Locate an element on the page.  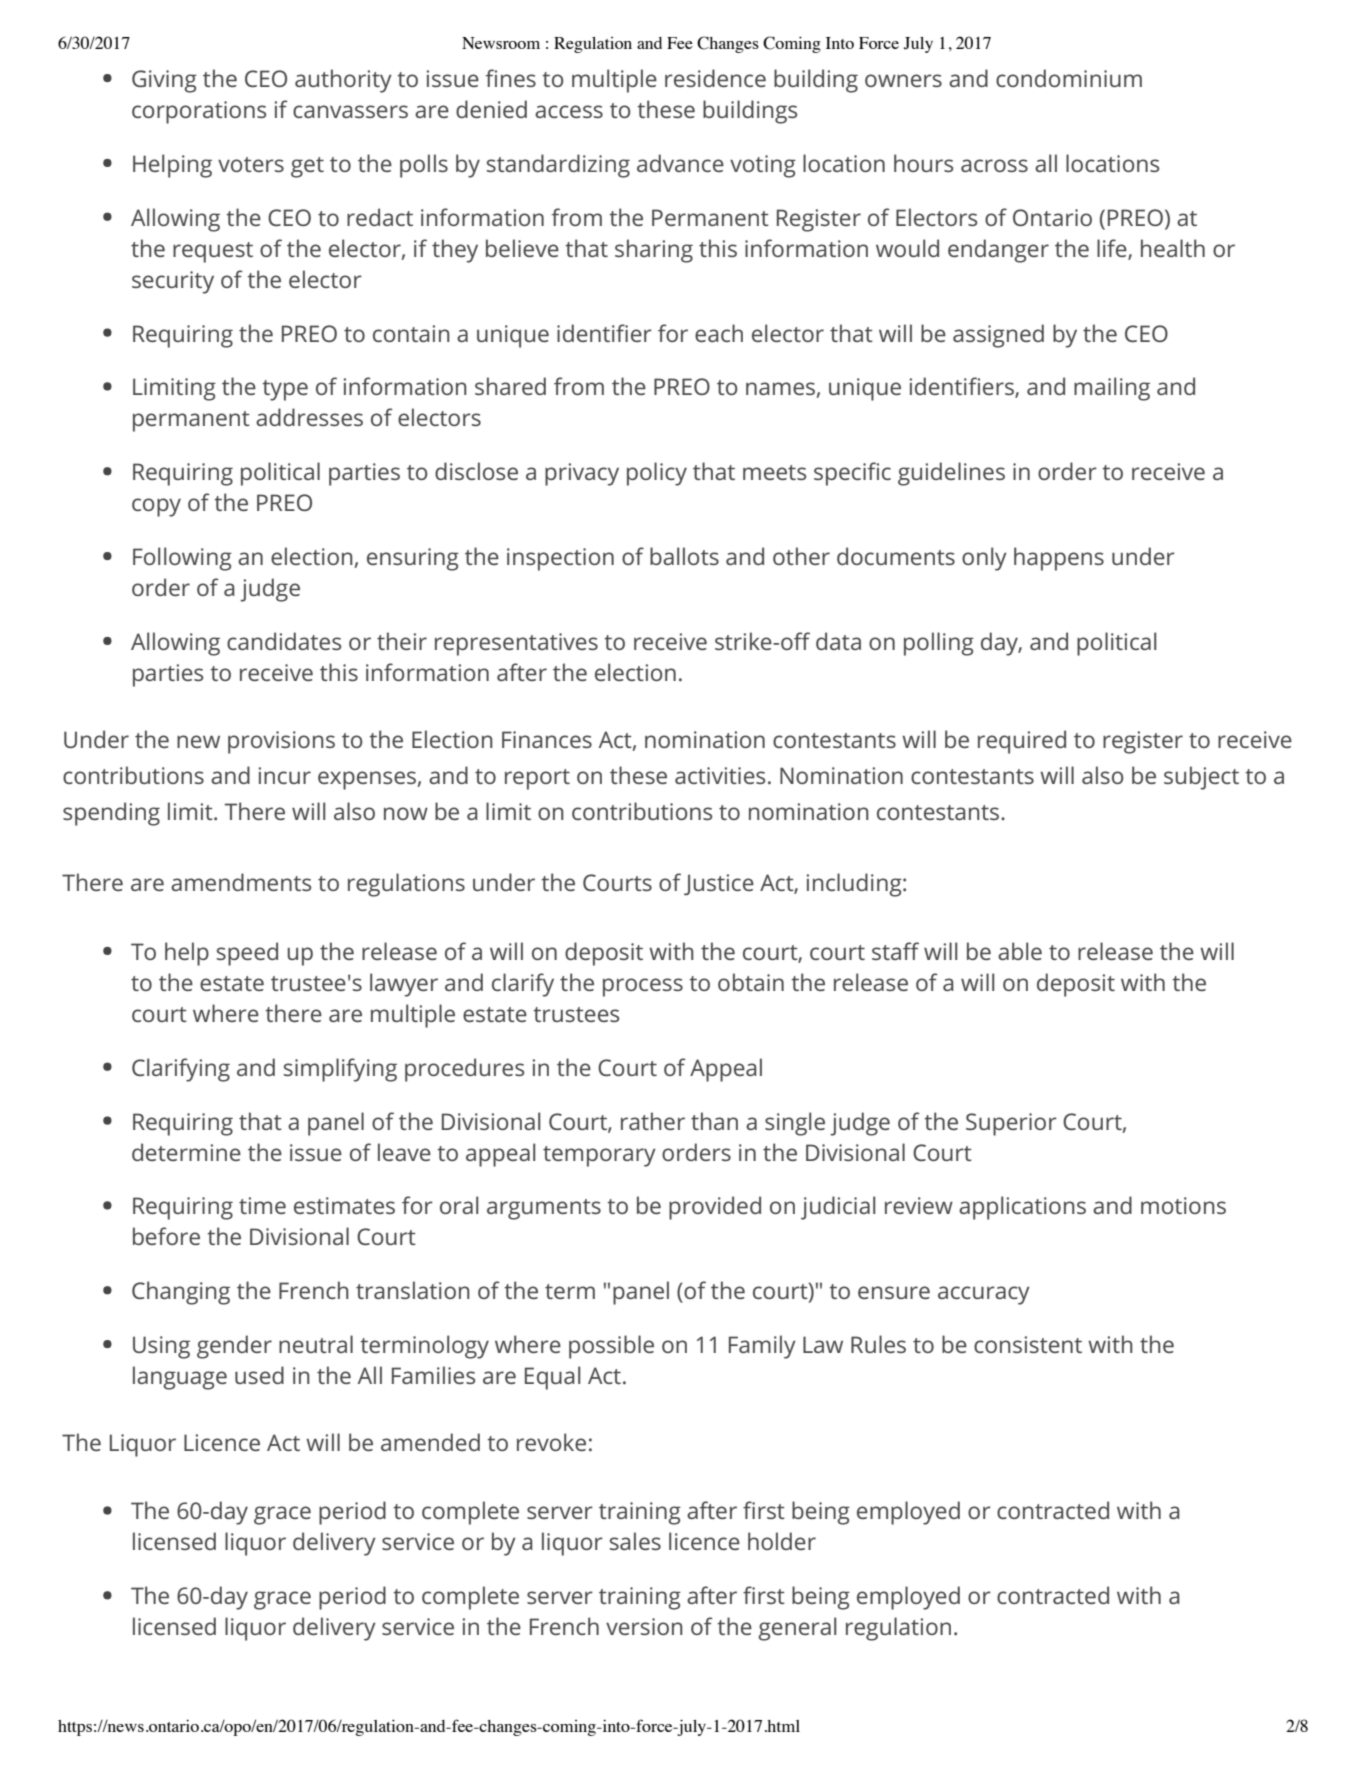
possible is located at coordinates (611, 1347).
